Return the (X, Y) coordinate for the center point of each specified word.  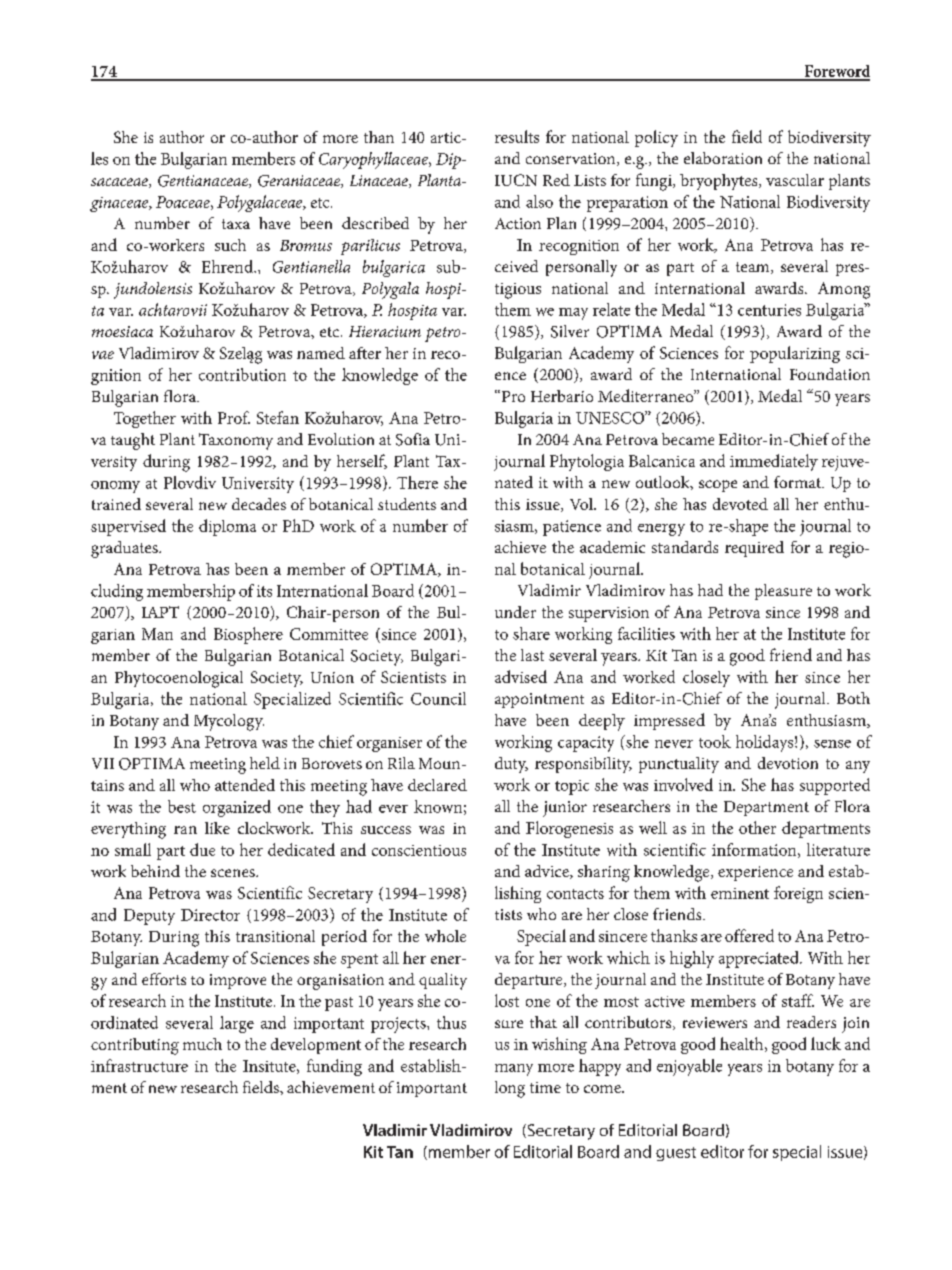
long (510, 1089)
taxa (236, 224)
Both (853, 698)
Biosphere (248, 635)
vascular (795, 180)
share (531, 633)
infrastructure (139, 1065)
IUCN (516, 180)
